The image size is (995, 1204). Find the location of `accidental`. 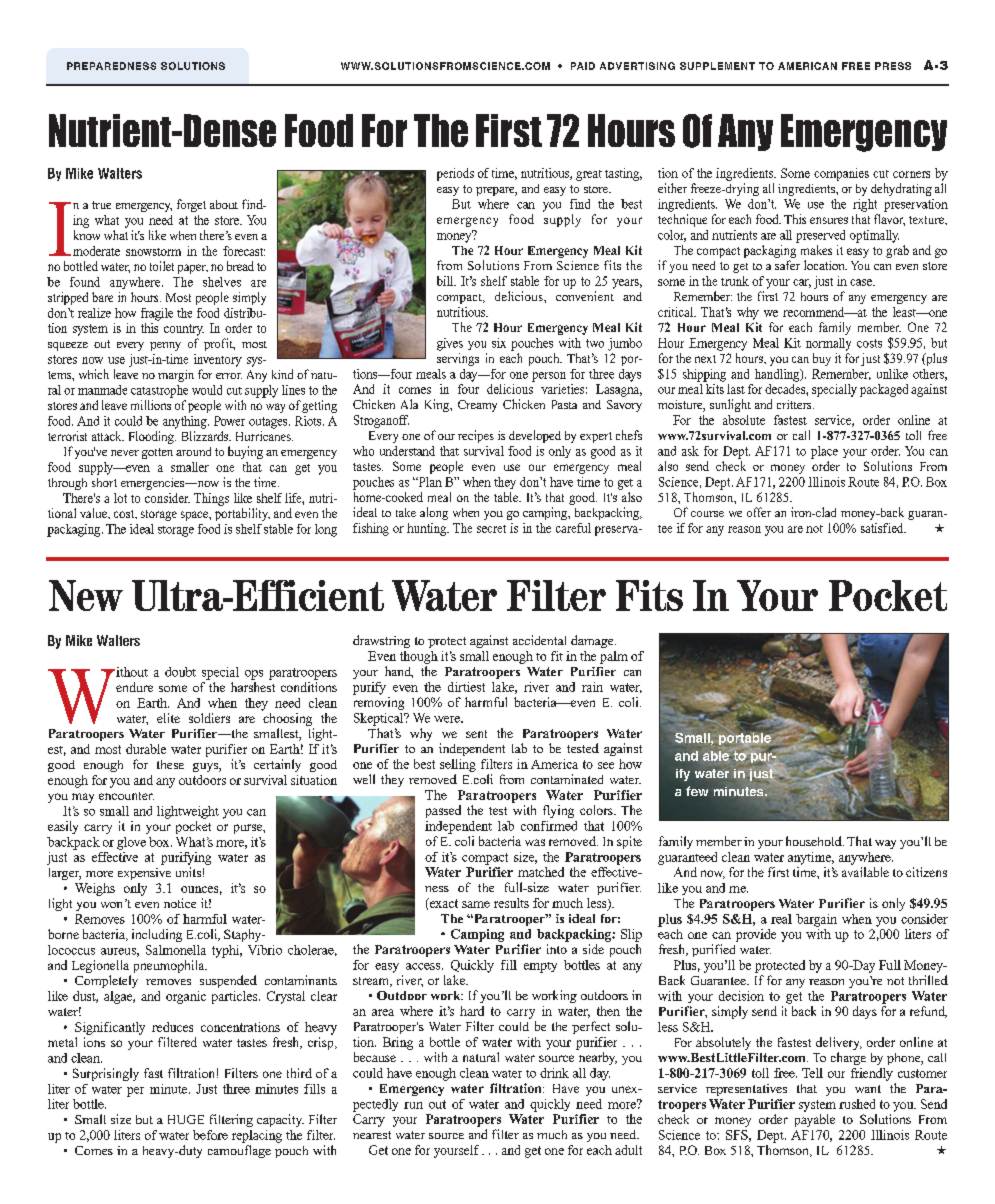

accidental is located at coordinates (539, 640).
